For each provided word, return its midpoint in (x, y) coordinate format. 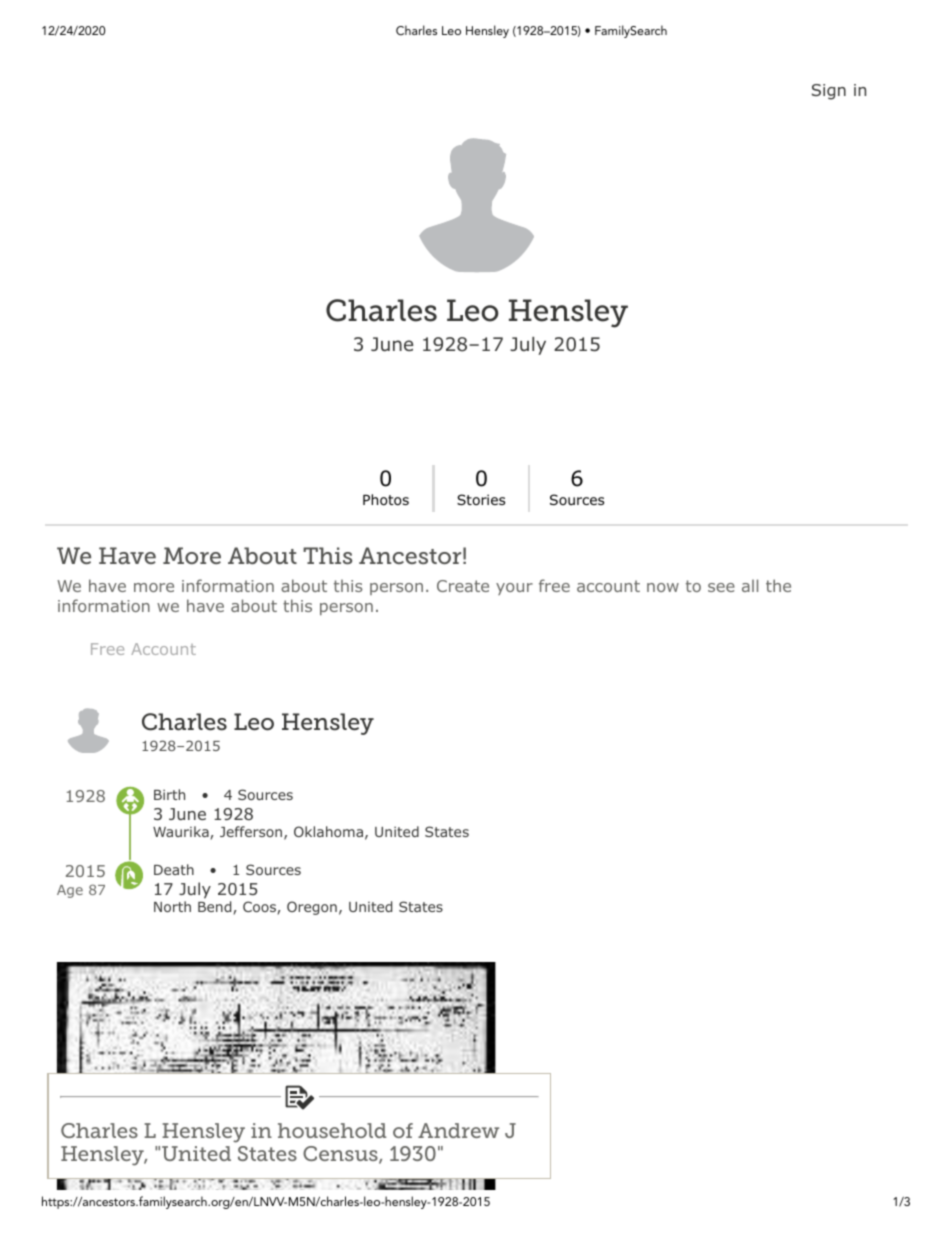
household (332, 1130)
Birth (169, 794)
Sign (829, 92)
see (721, 587)
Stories (481, 500)
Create (463, 586)
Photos (386, 500)
